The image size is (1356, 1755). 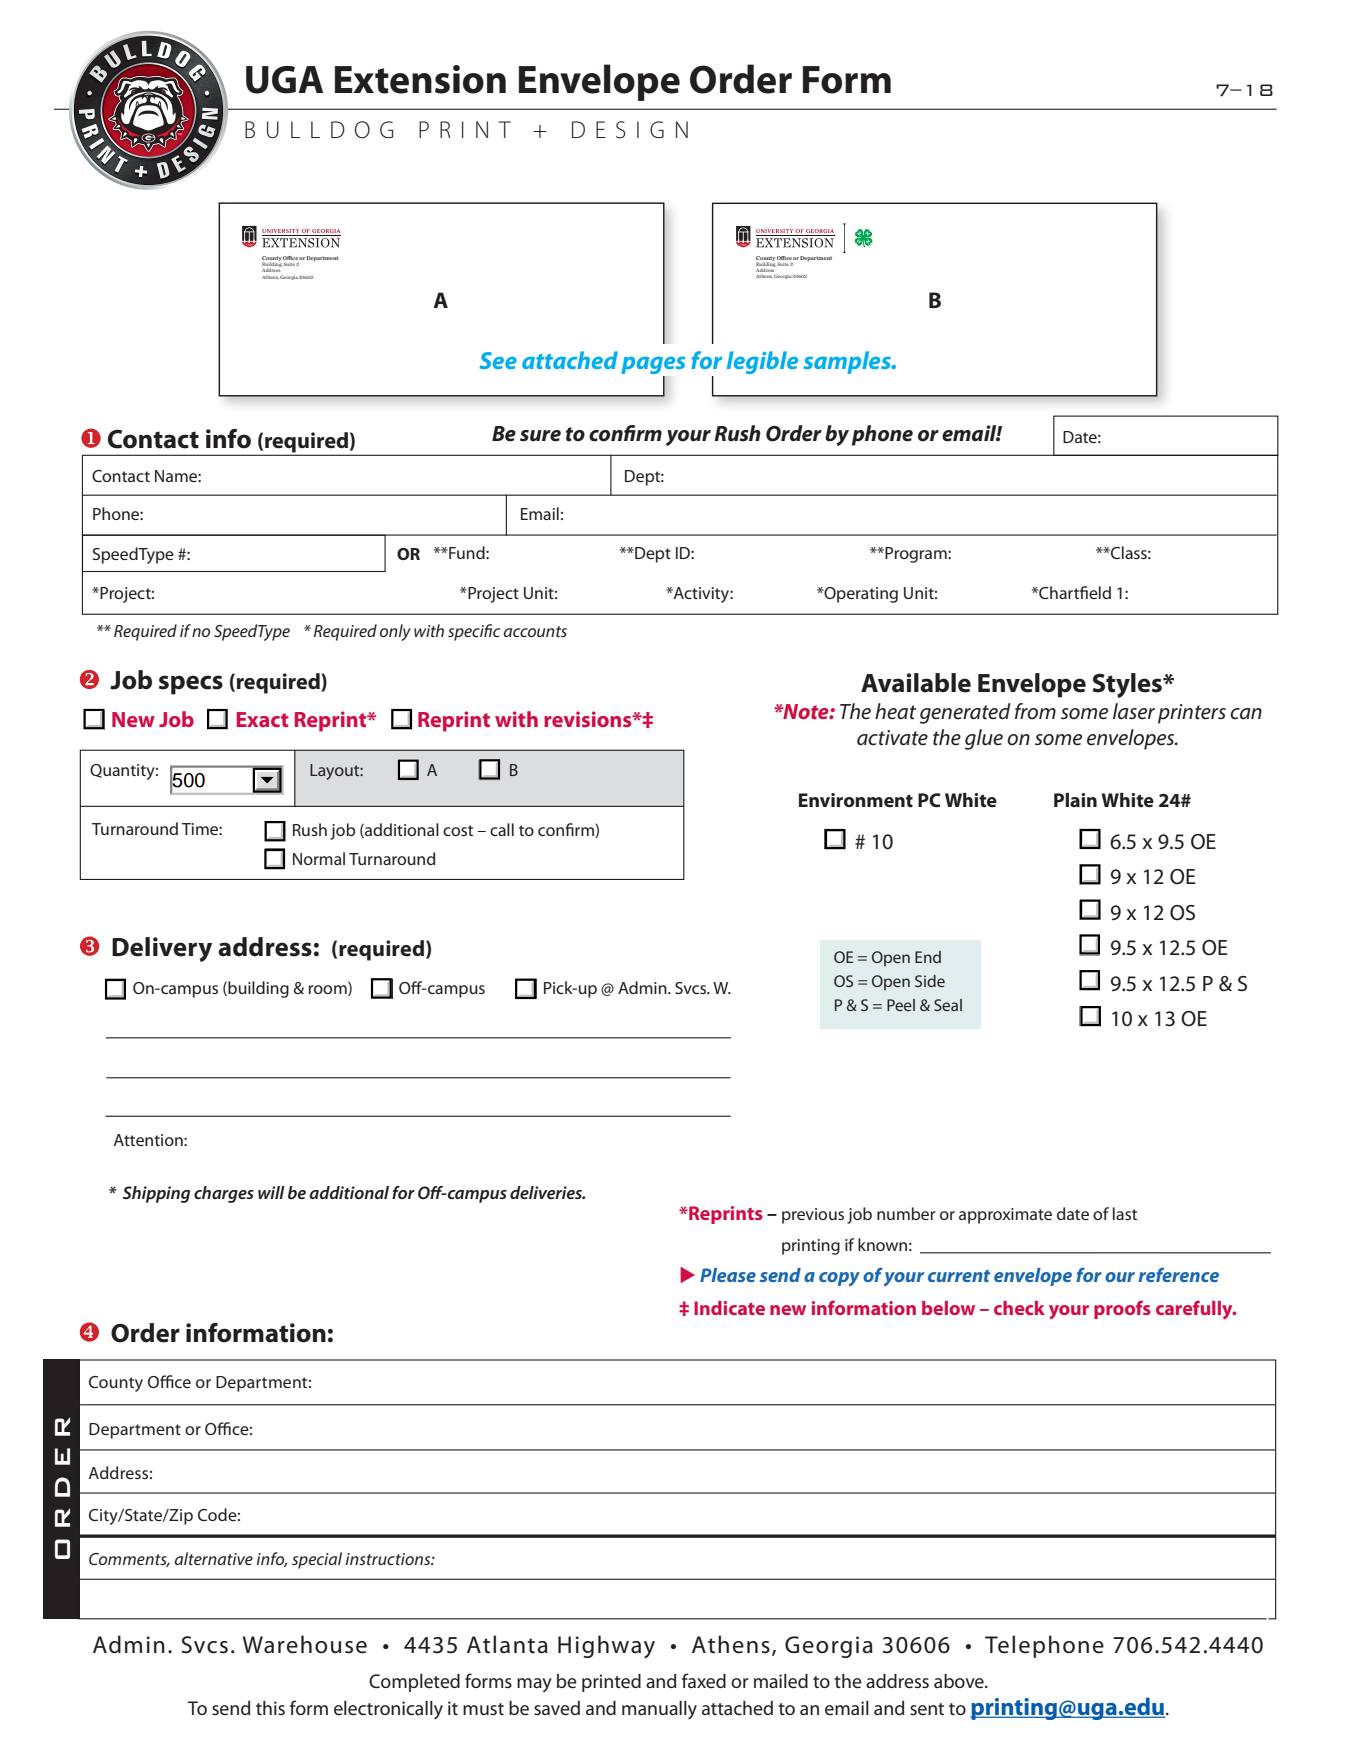 I want to click on DESIGN, so click(x=630, y=130).
